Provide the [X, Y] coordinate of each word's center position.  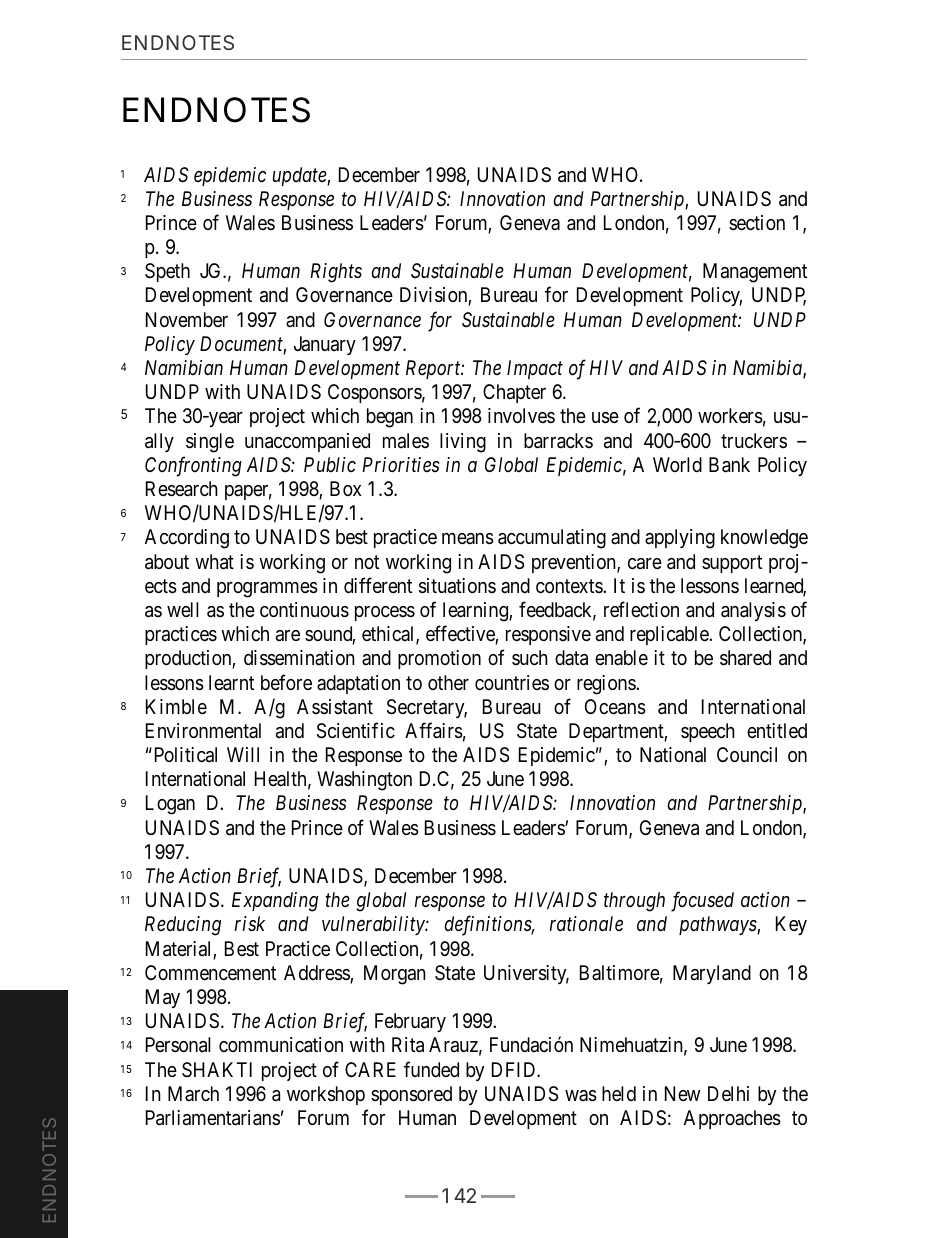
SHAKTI [217, 1069]
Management [755, 273]
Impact [535, 369]
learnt [231, 683]
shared [745, 658]
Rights [336, 273]
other [448, 682]
